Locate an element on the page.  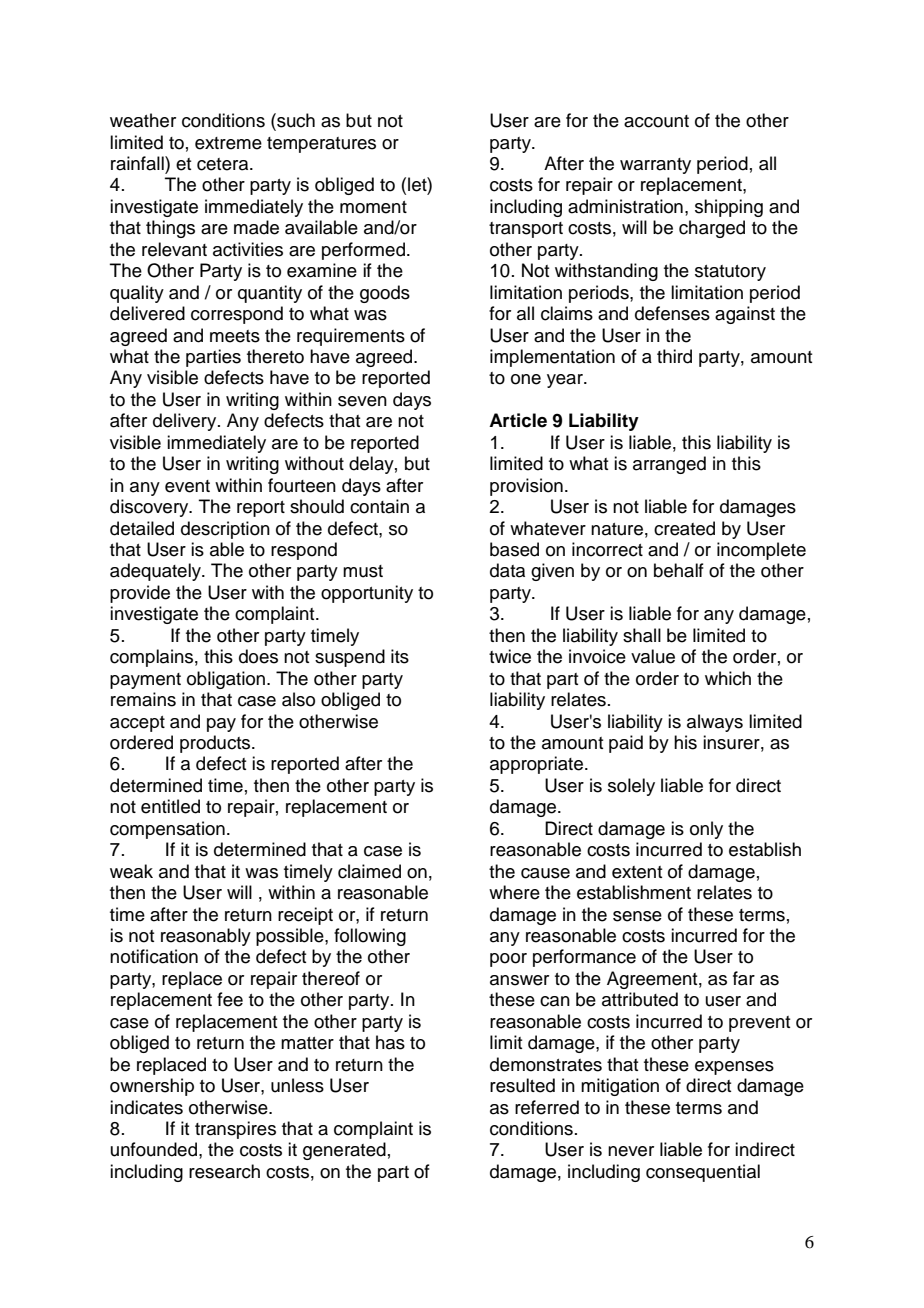
where is located at coordinates (514, 892).
